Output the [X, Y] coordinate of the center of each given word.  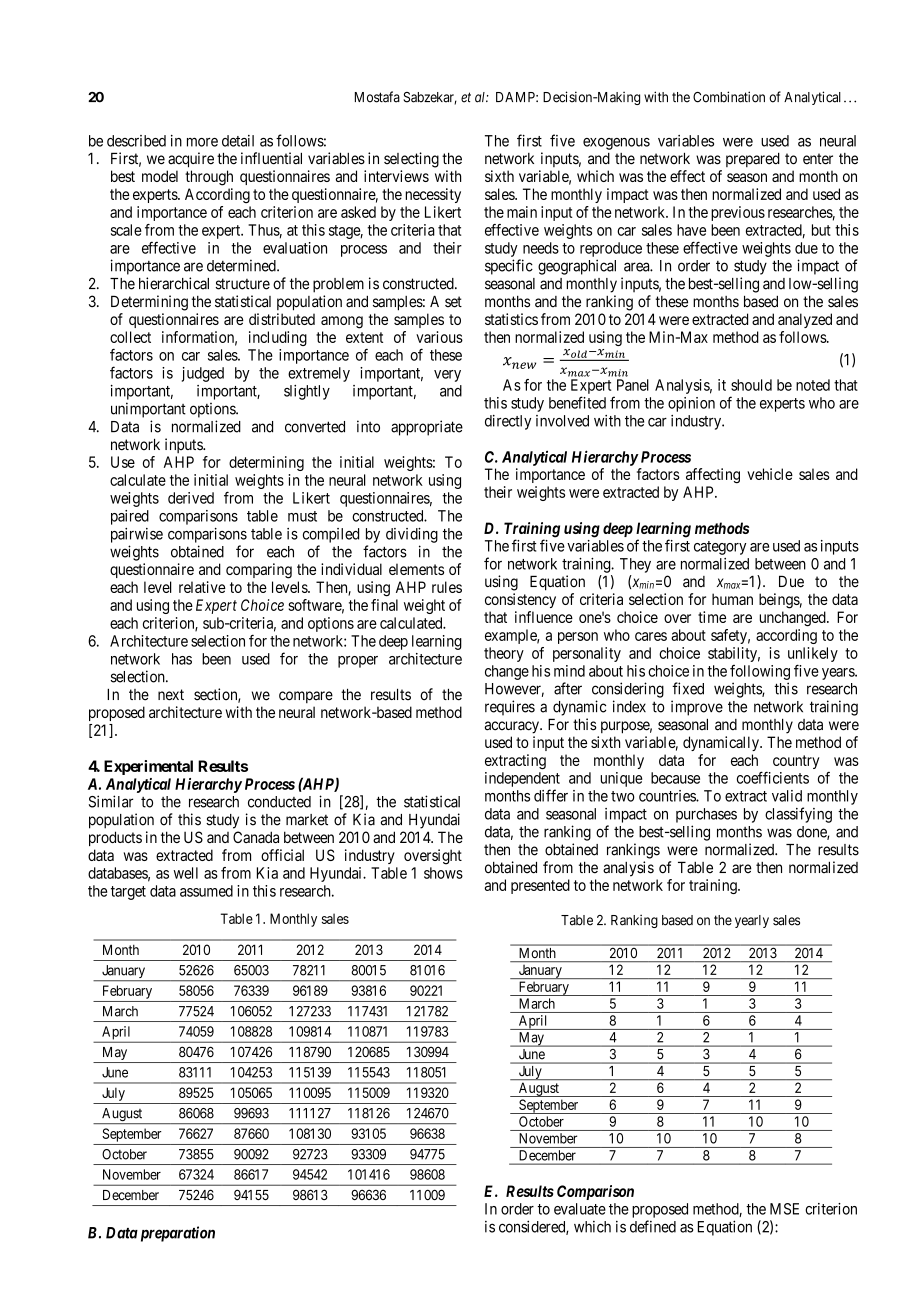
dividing [412, 535]
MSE [784, 1209]
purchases [706, 815]
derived [191, 498]
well [185, 873]
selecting [411, 160]
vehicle [770, 474]
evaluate [580, 1209]
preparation [176, 1234]
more [202, 142]
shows [443, 873]
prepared [753, 159]
